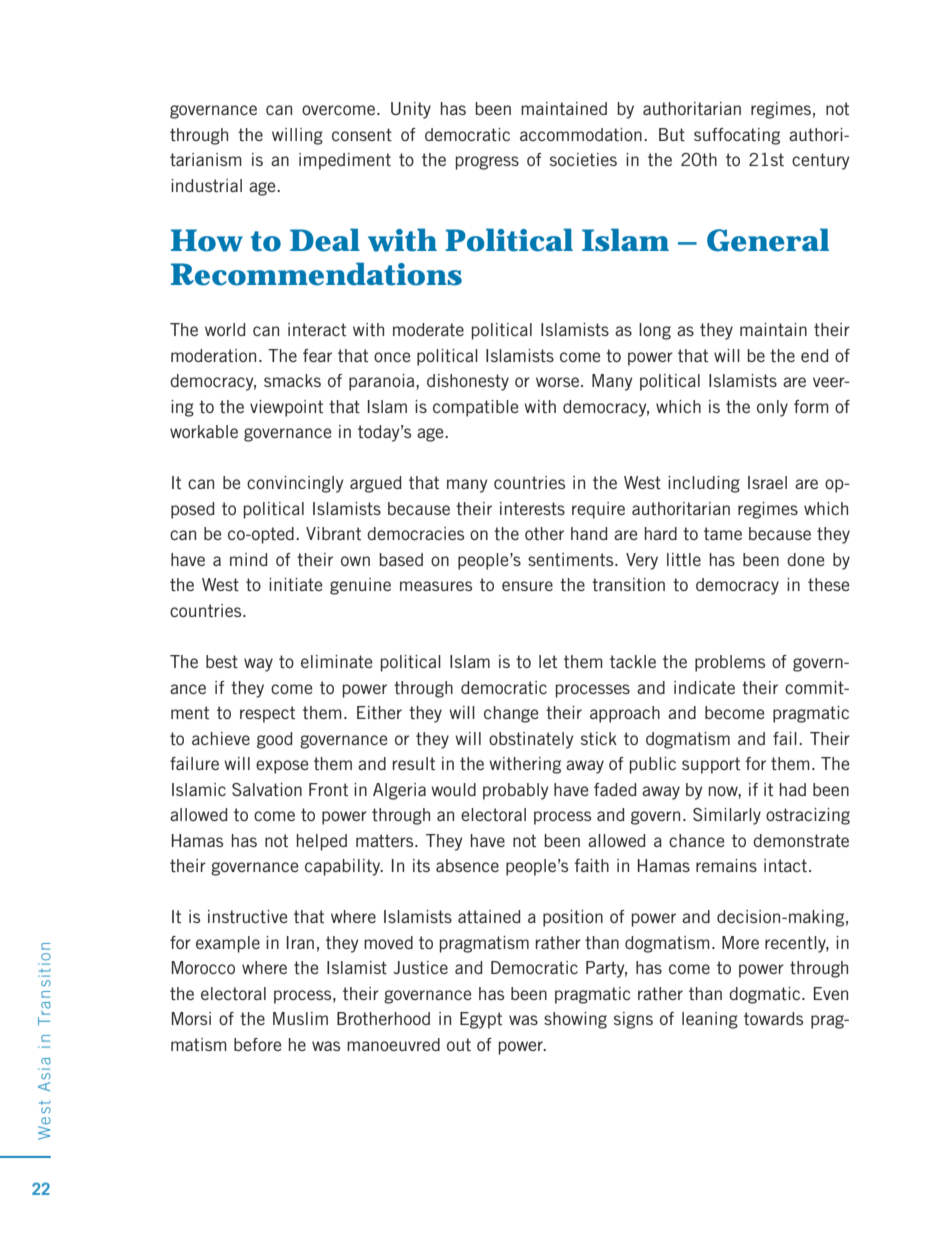 The image size is (952, 1259). I want to click on Egypt, so click(481, 1020).
